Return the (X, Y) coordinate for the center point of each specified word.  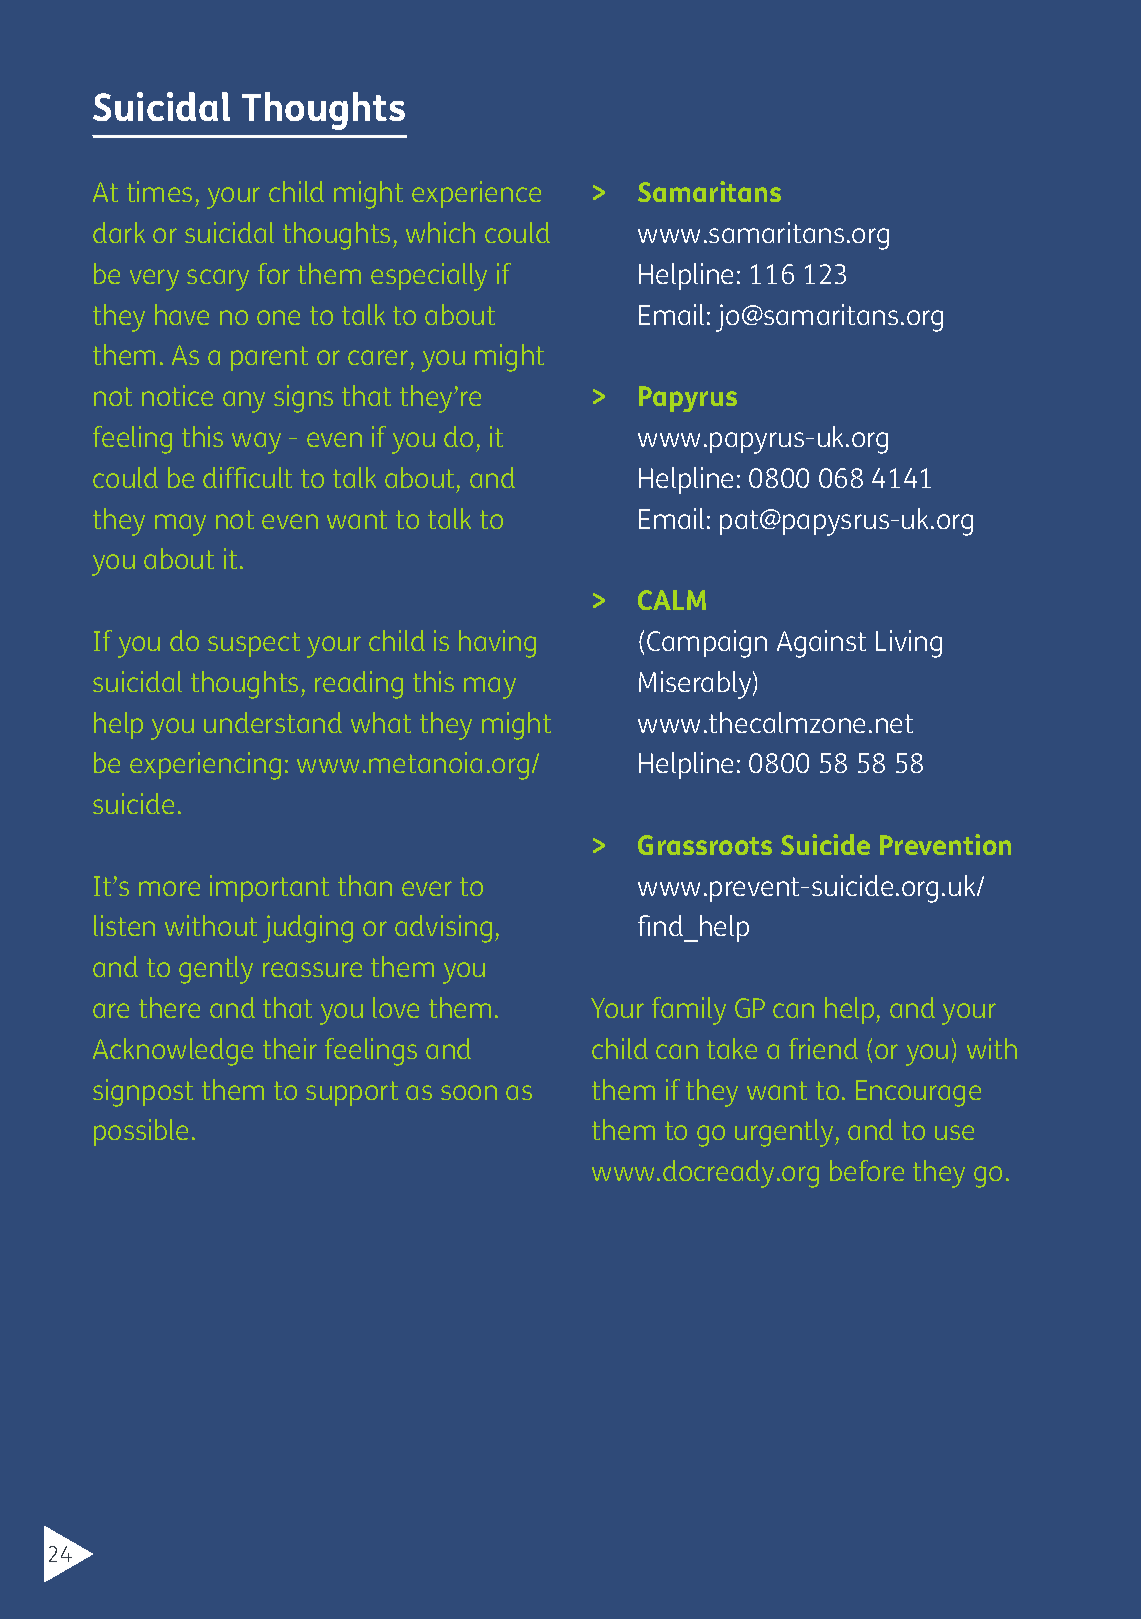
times (159, 191)
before (867, 1170)
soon (469, 1092)
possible (141, 1132)
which (440, 232)
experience (476, 194)
